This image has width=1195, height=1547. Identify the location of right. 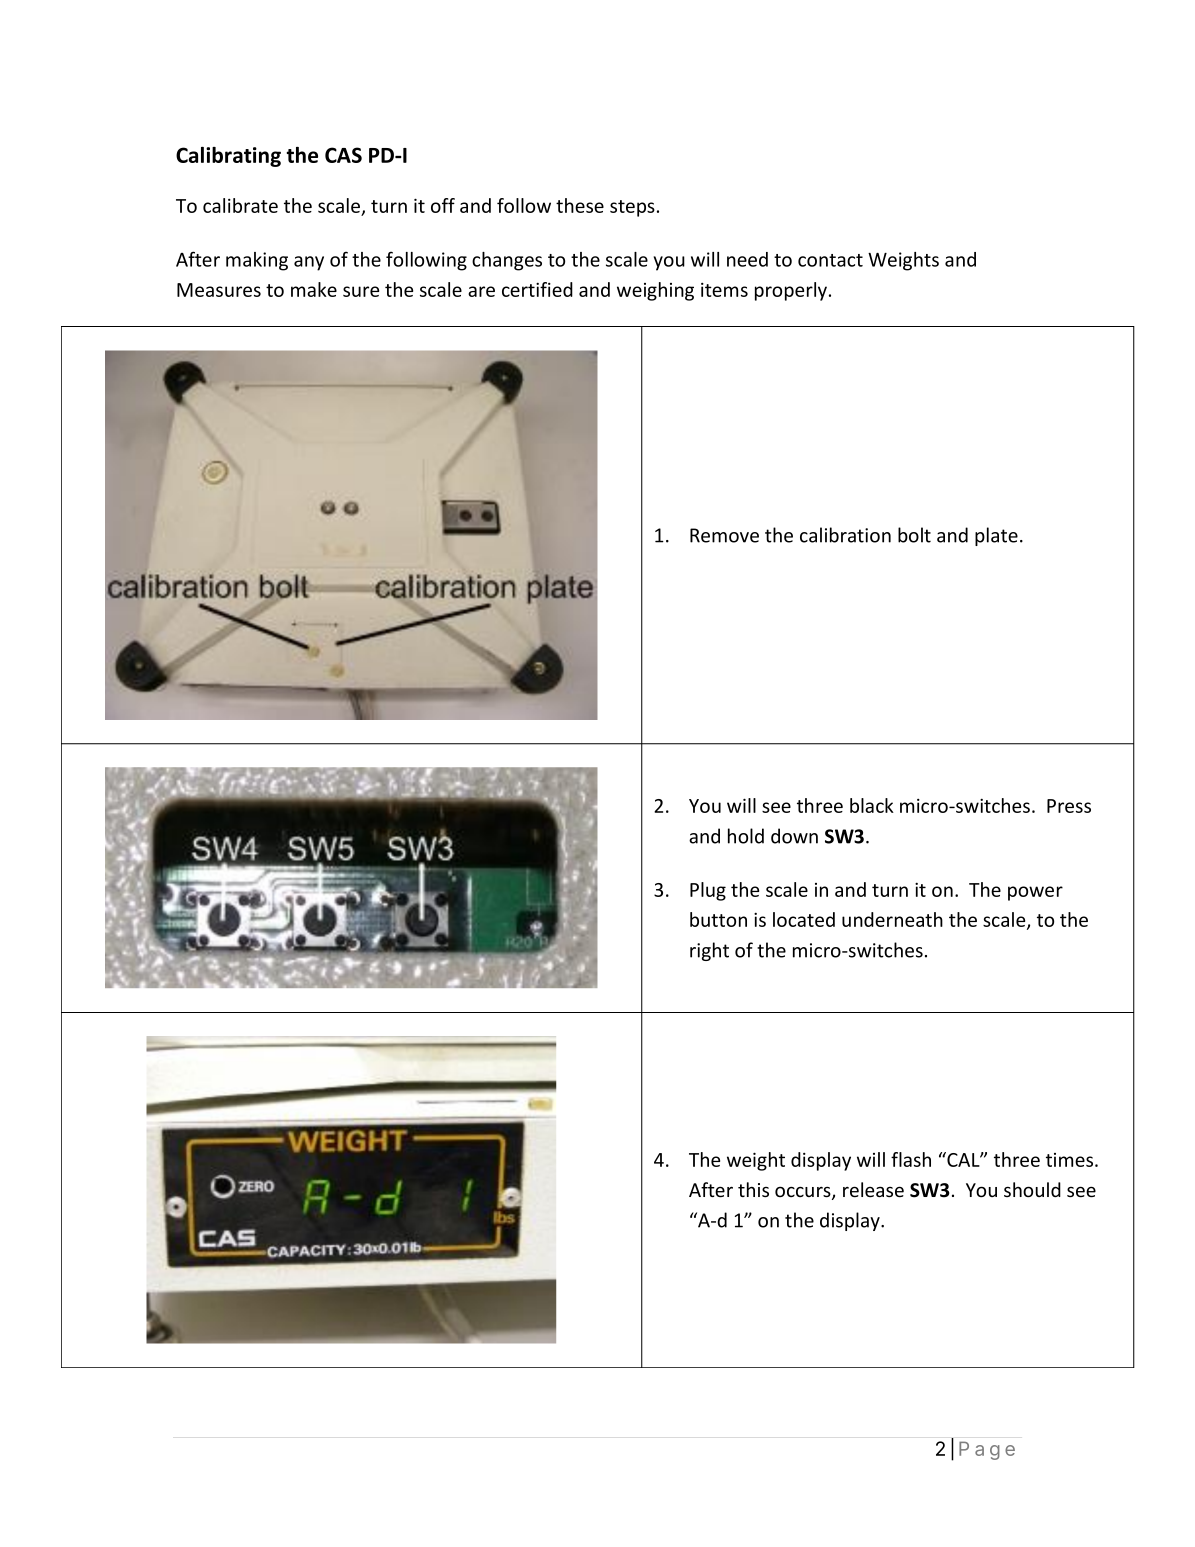
(709, 951).
